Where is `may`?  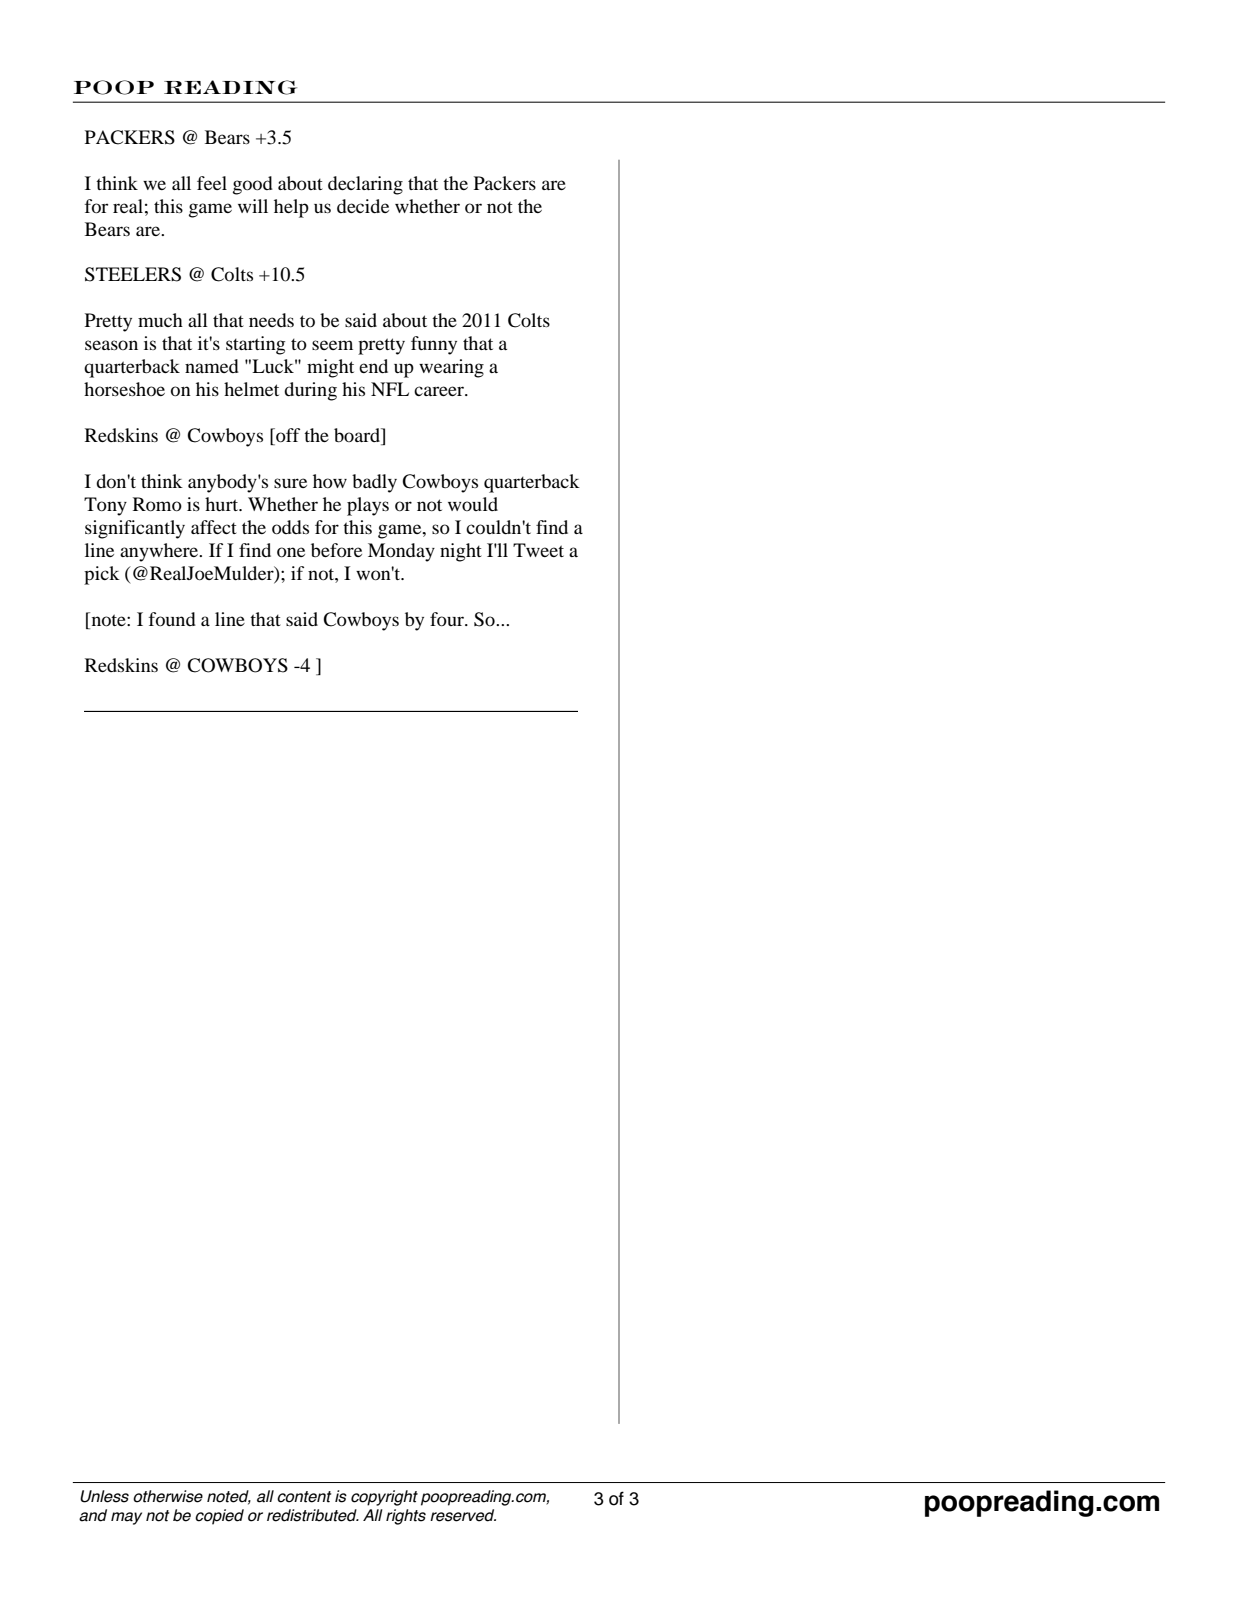
may is located at coordinates (126, 1518).
